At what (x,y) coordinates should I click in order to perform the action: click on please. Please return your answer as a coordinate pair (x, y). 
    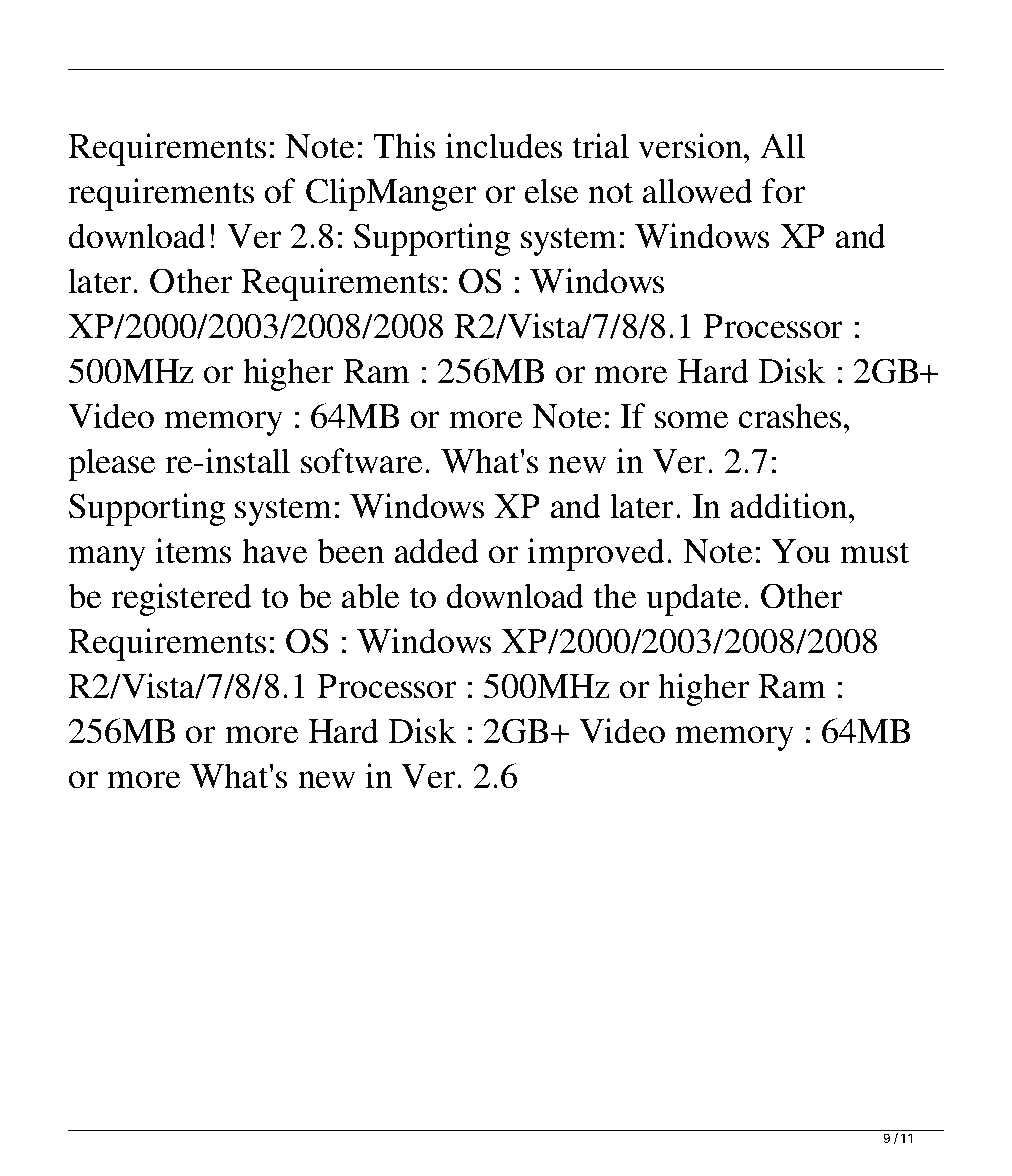
    Looking at the image, I should click on (111, 464).
